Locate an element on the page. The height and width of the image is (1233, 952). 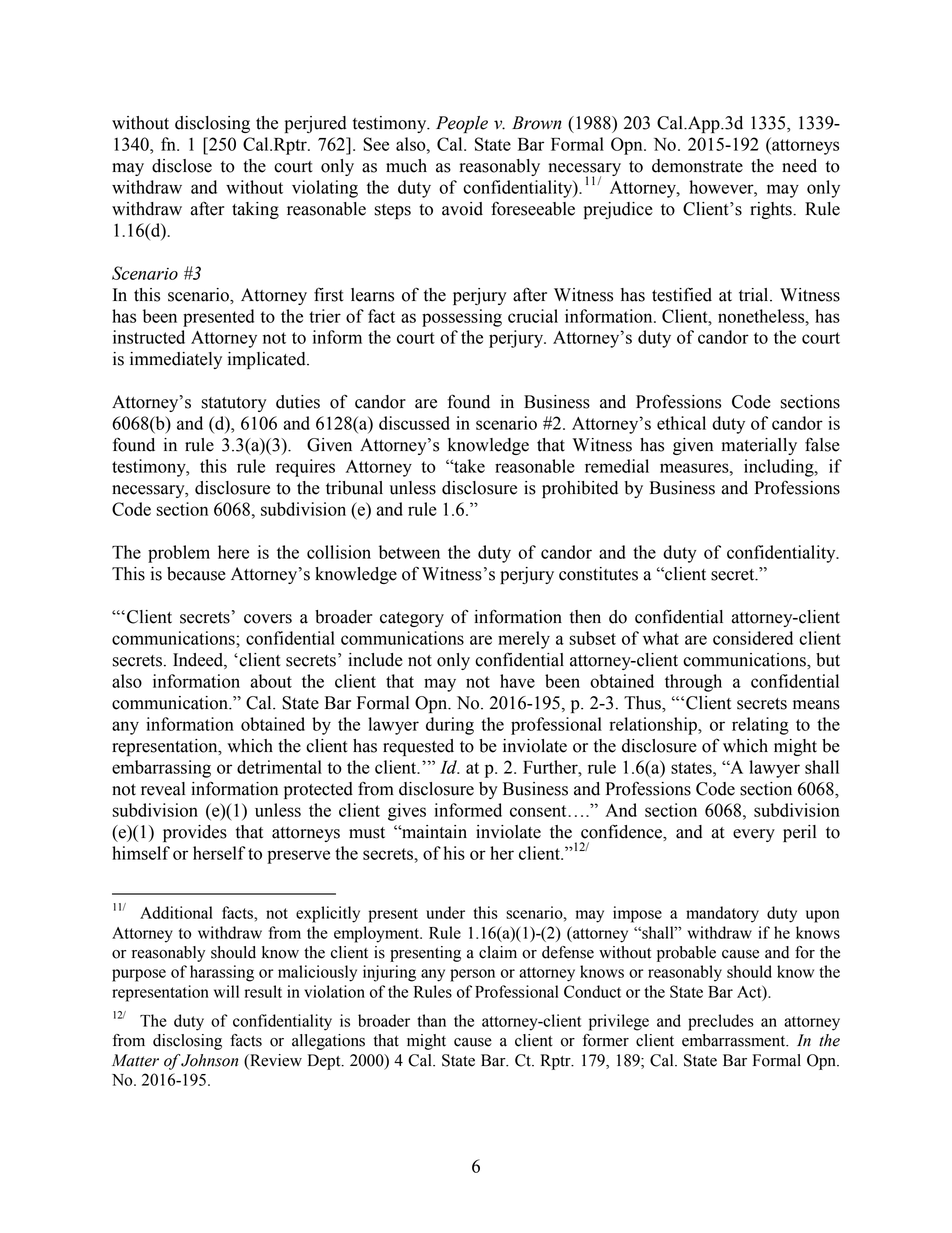
Johnson is located at coordinates (209, 1060).
